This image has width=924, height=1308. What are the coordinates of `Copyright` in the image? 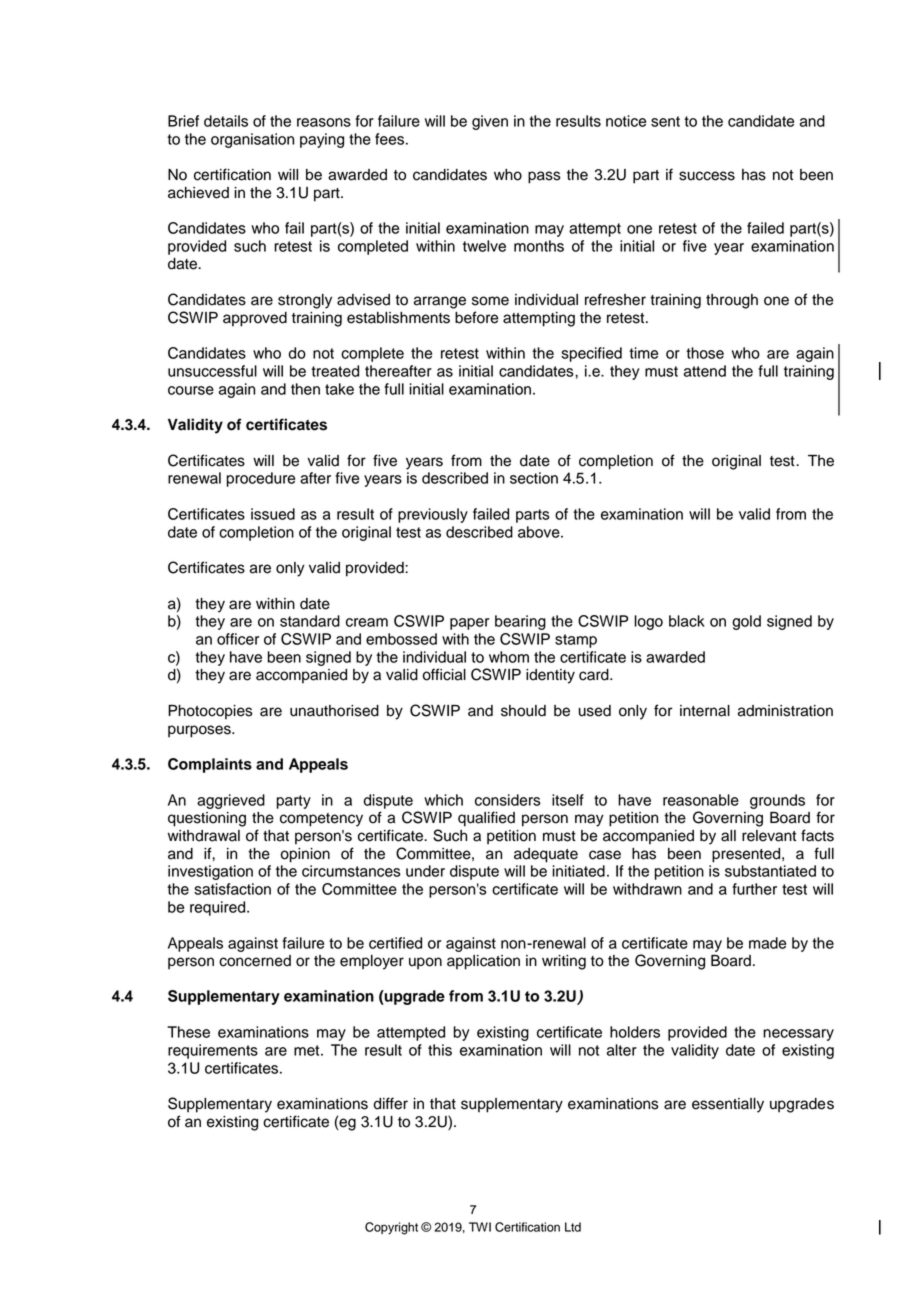 It's located at (391, 1228).
